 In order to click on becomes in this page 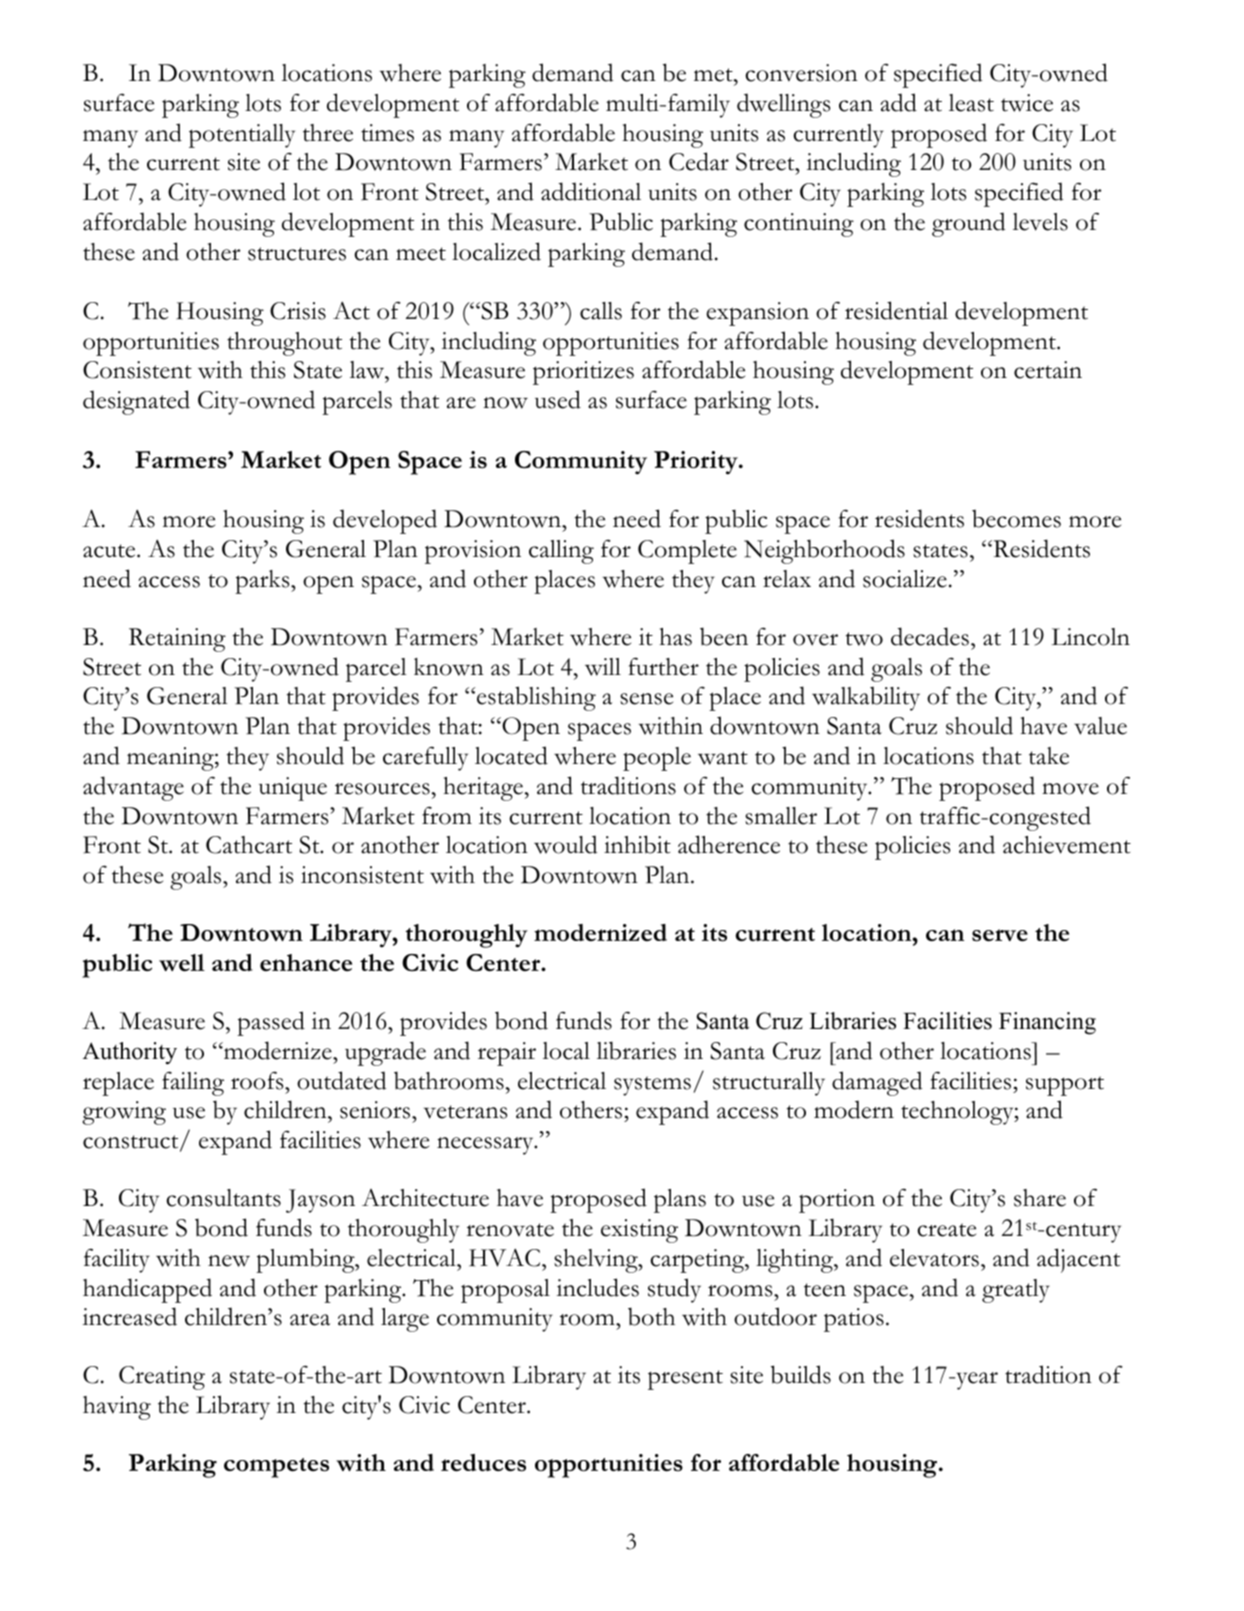, I will do `click(1016, 518)`.
